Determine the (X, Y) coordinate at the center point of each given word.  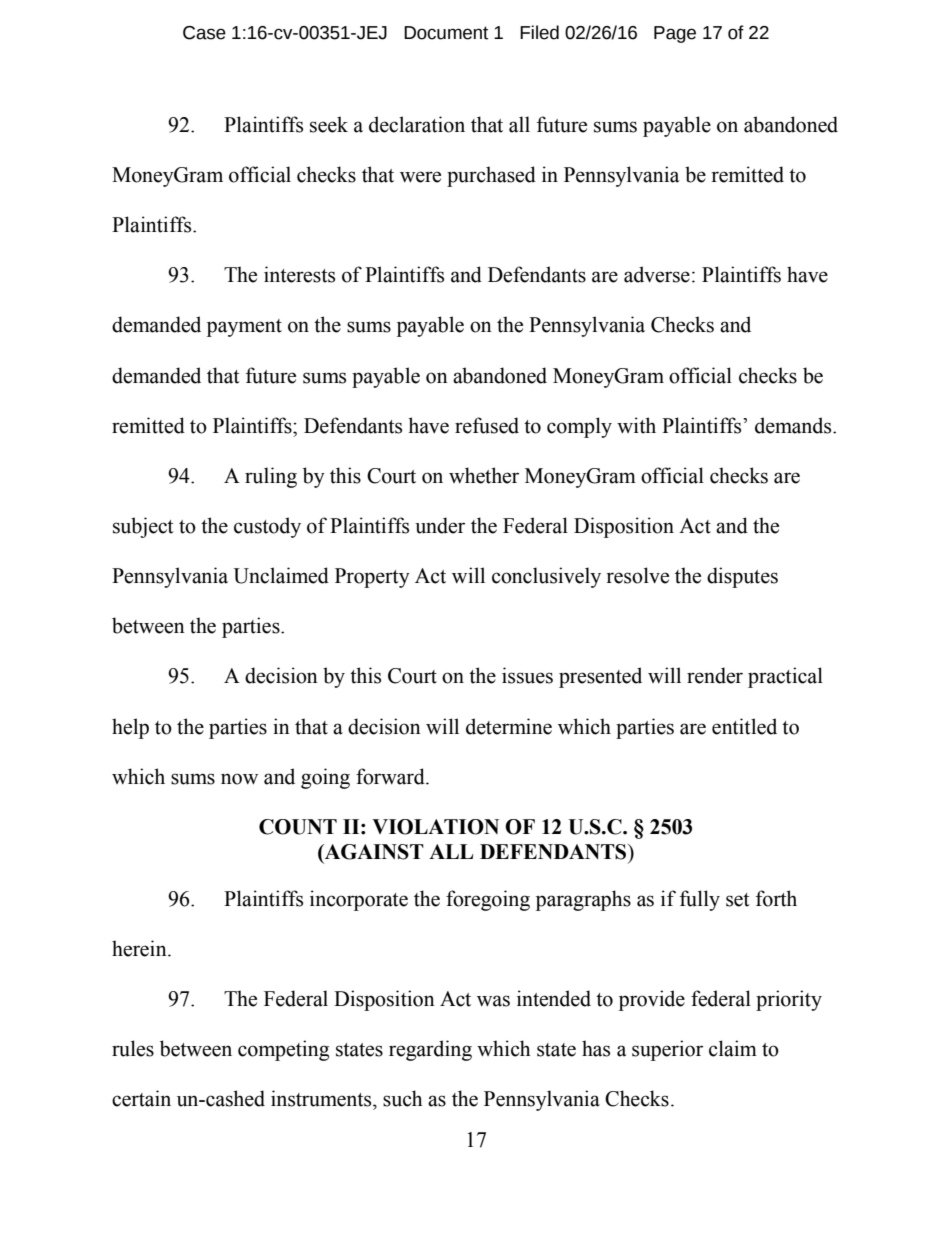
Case (204, 33)
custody (267, 527)
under (440, 525)
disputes (742, 577)
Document (446, 33)
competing (283, 1050)
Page (675, 34)
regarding (430, 1050)
